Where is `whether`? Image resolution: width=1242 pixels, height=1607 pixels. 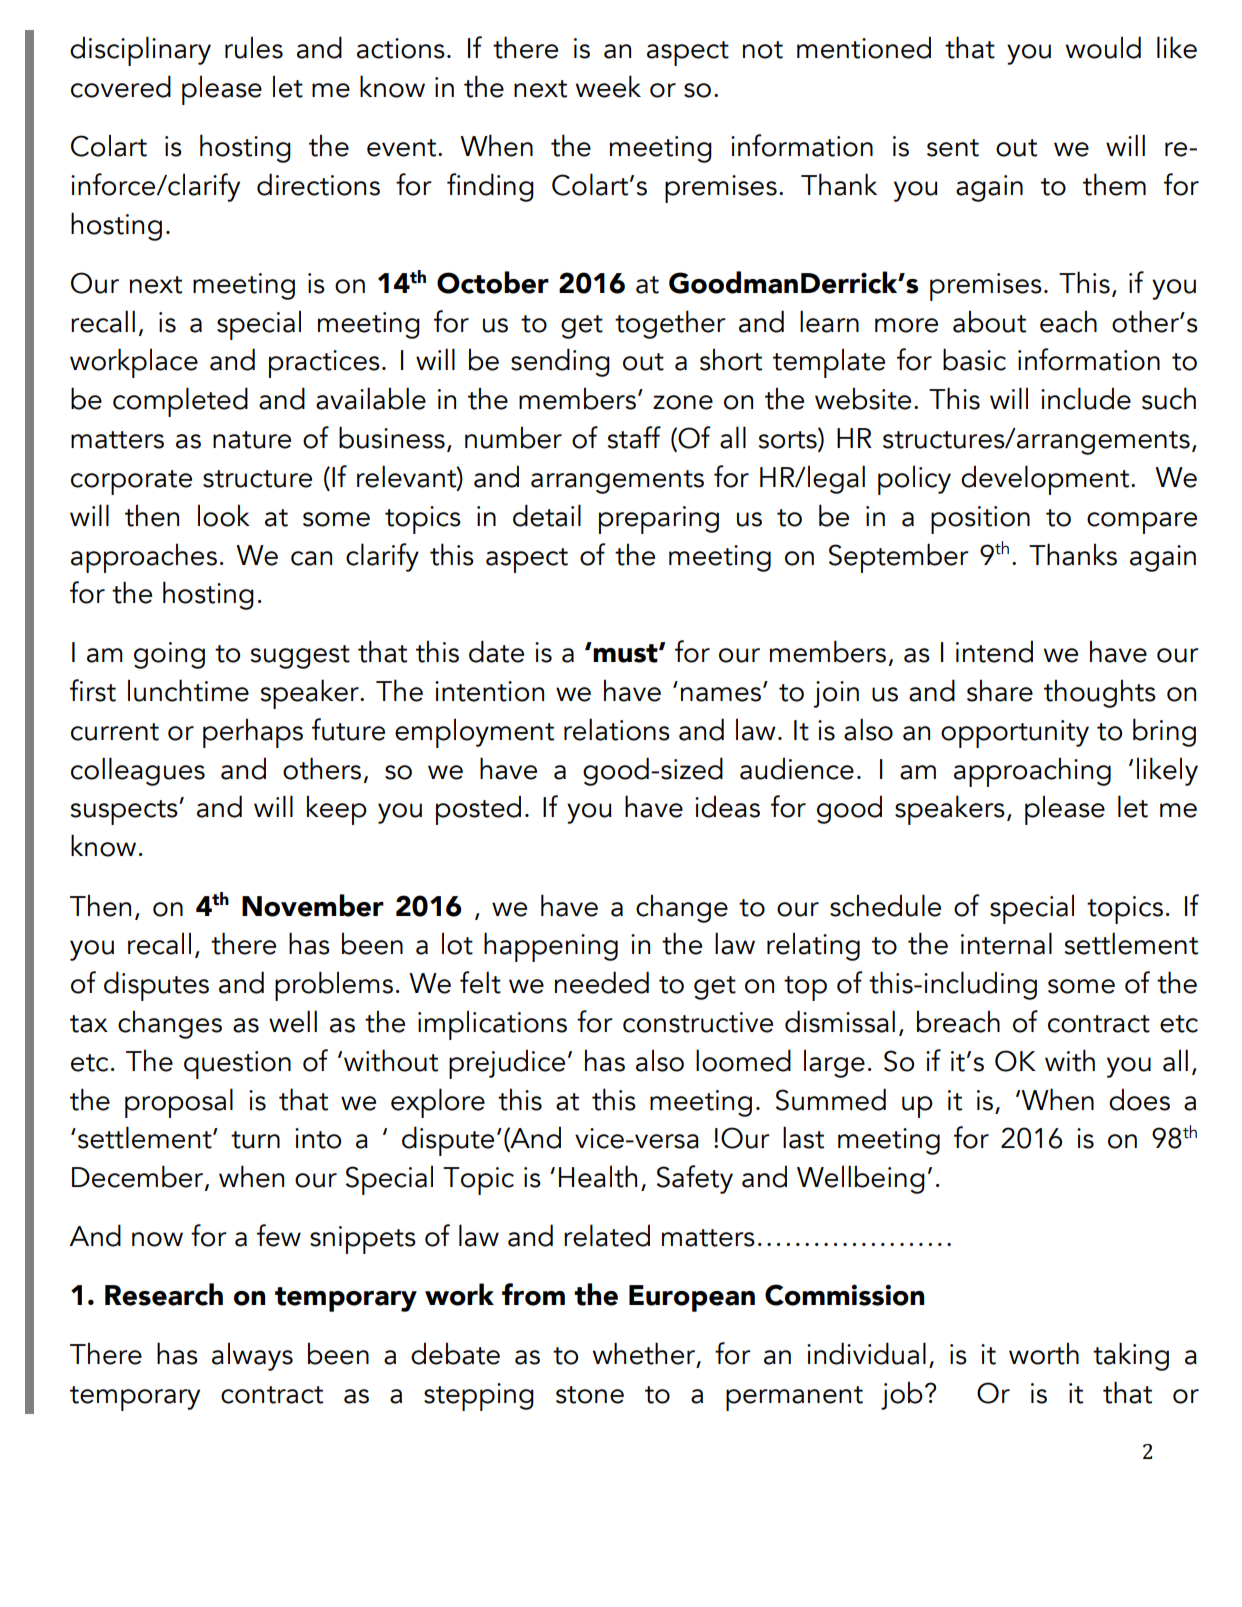
whether is located at coordinates (645, 1354).
